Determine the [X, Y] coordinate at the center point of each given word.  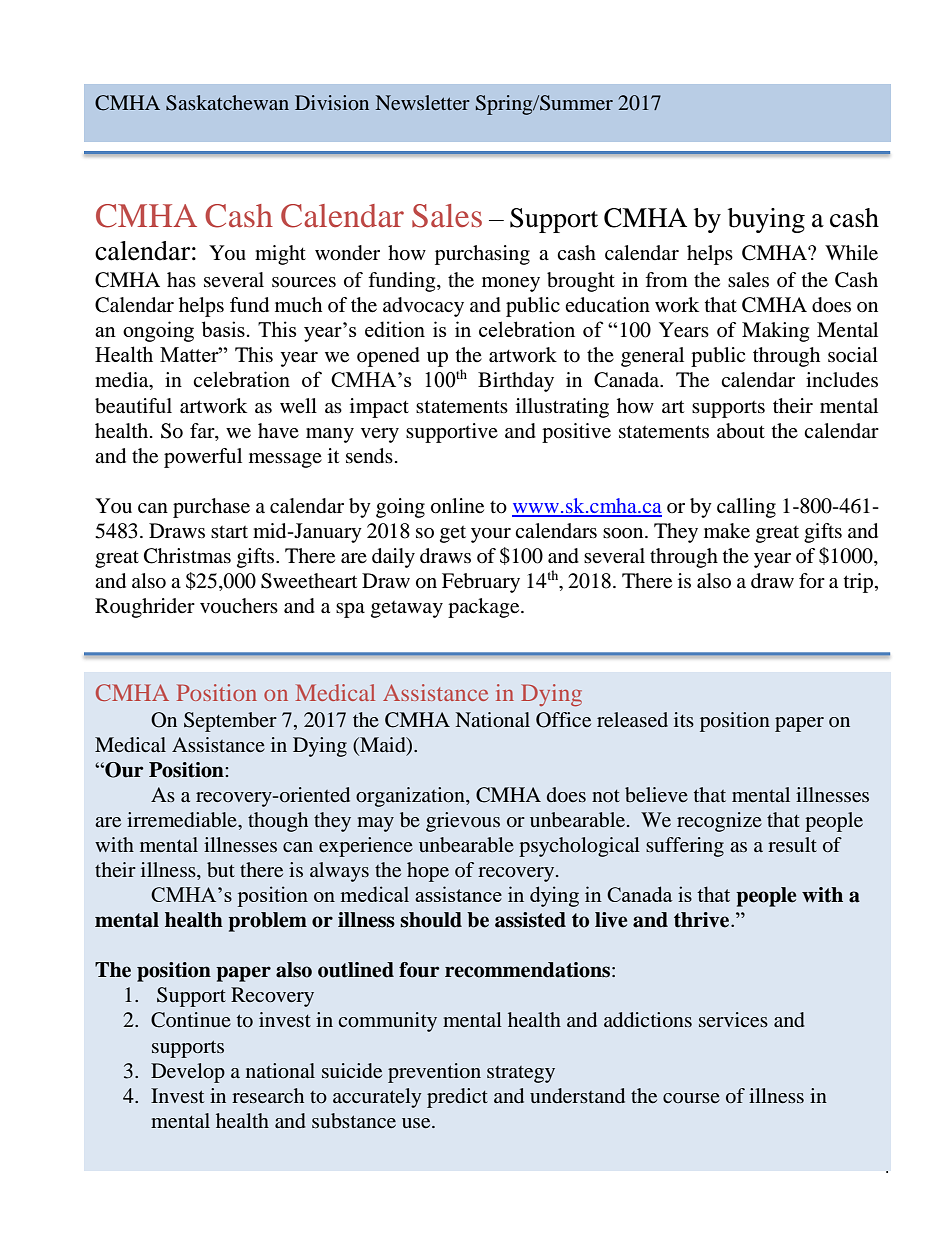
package [485, 608]
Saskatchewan [227, 103]
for [812, 581]
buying [766, 220]
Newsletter [423, 102]
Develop [188, 1073]
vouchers [239, 606]
